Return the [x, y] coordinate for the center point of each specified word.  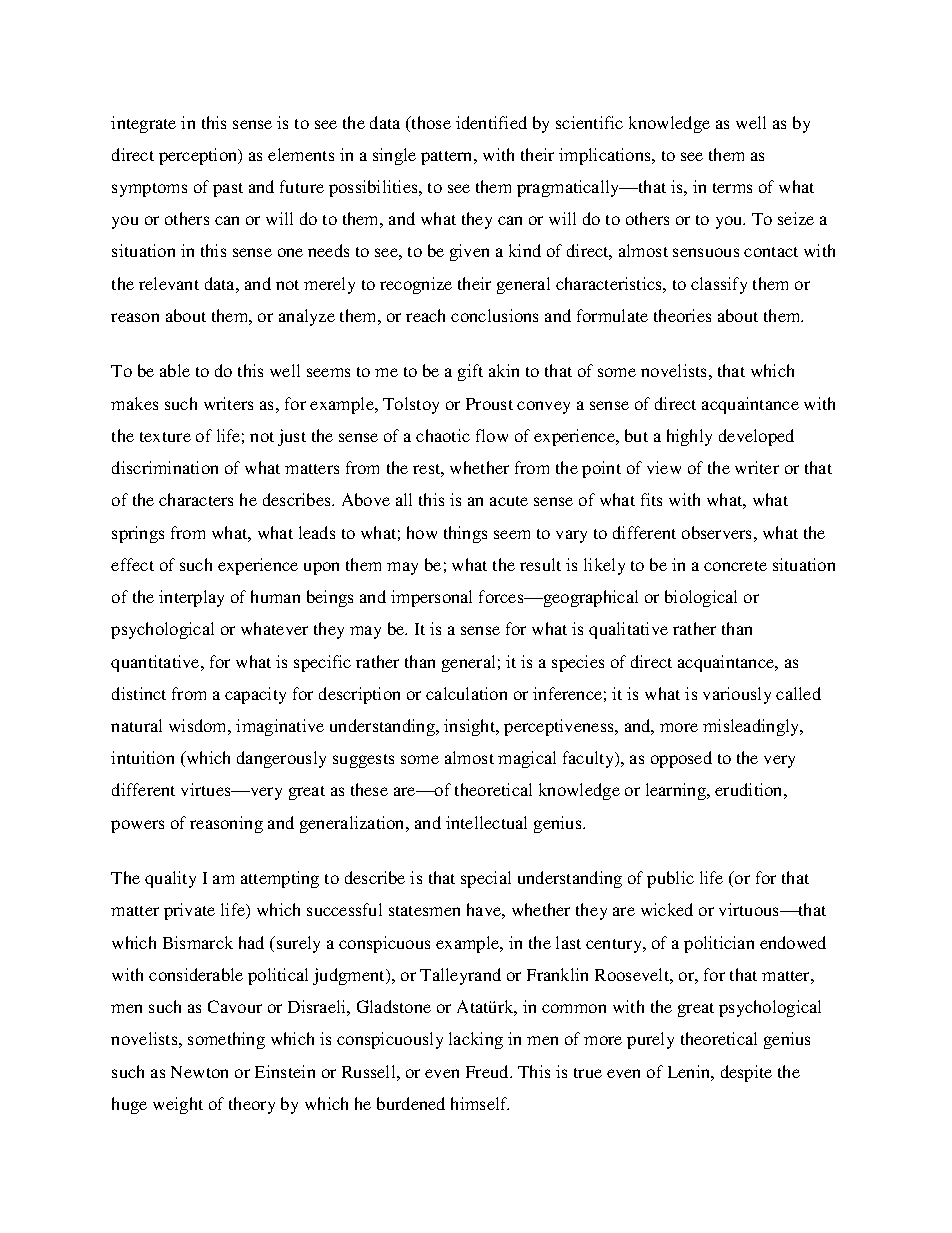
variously [737, 695]
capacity [255, 695]
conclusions [494, 315]
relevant [169, 283]
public [670, 879]
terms [732, 188]
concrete [735, 566]
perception [199, 156]
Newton [199, 1072]
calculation [466, 693]
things [465, 534]
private [189, 911]
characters [196, 499]
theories [682, 315]
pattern [448, 158]
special [486, 879]
